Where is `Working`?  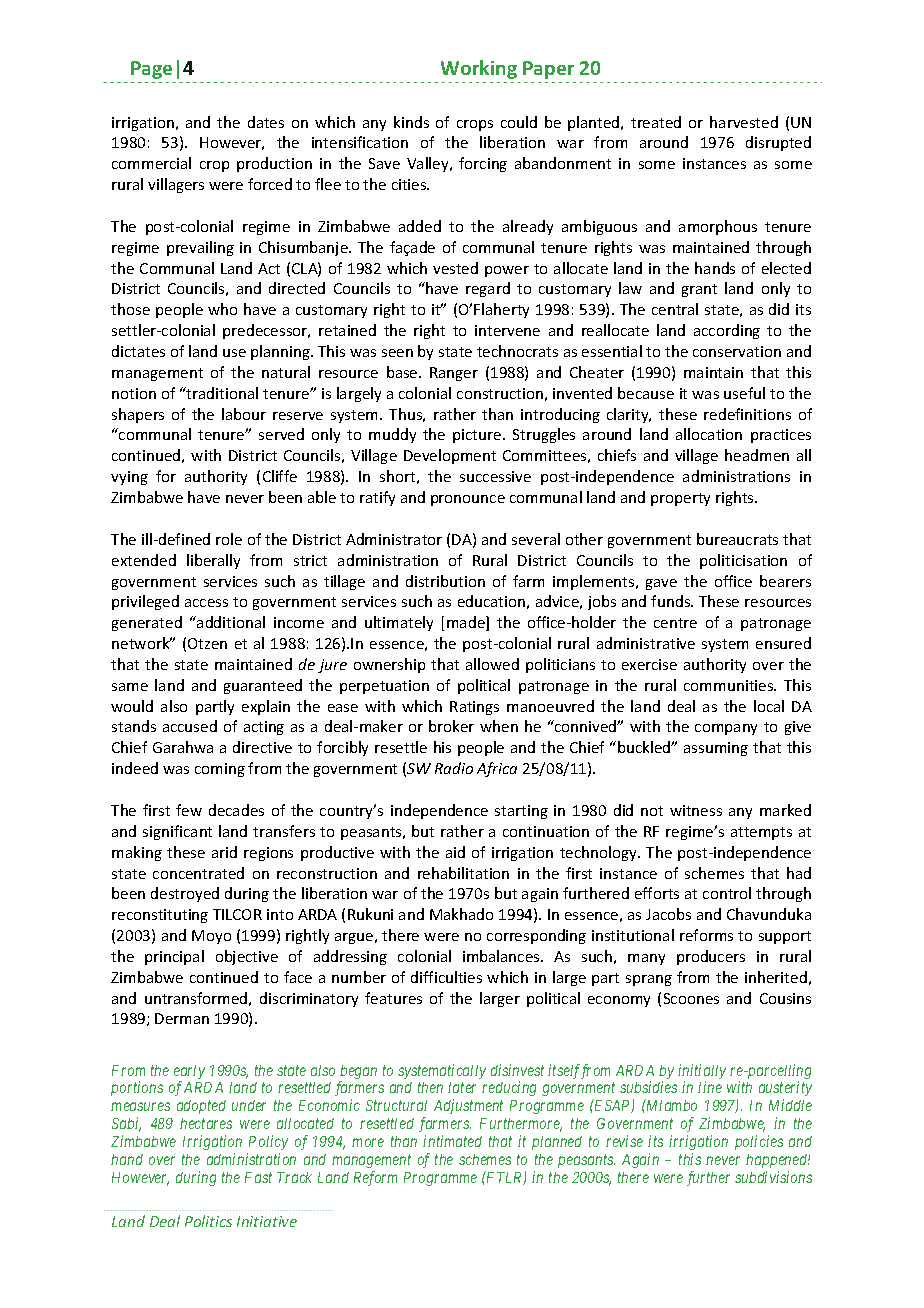 Working is located at coordinates (479, 69).
